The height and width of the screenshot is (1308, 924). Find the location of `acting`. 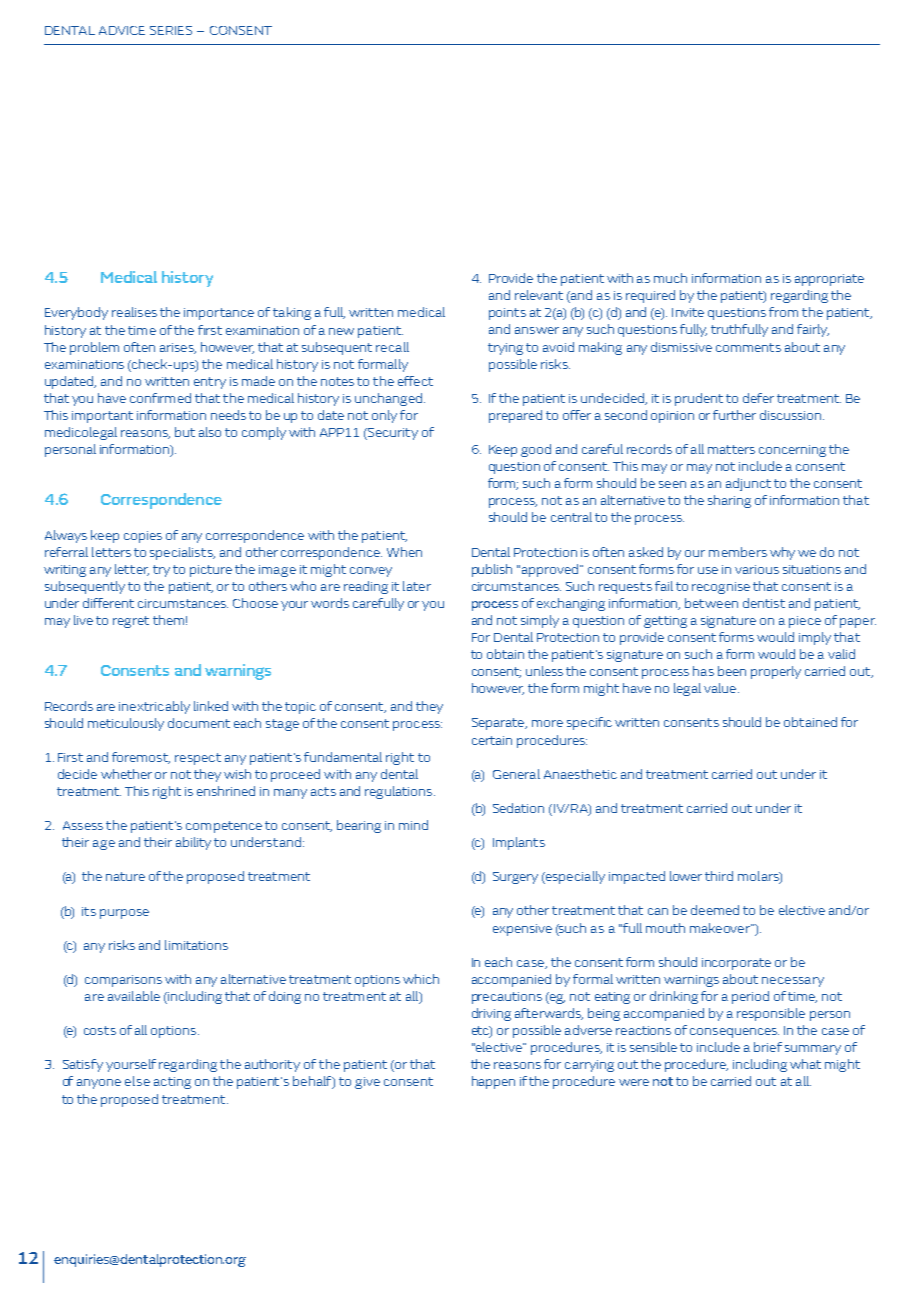

acting is located at coordinates (172, 1083).
